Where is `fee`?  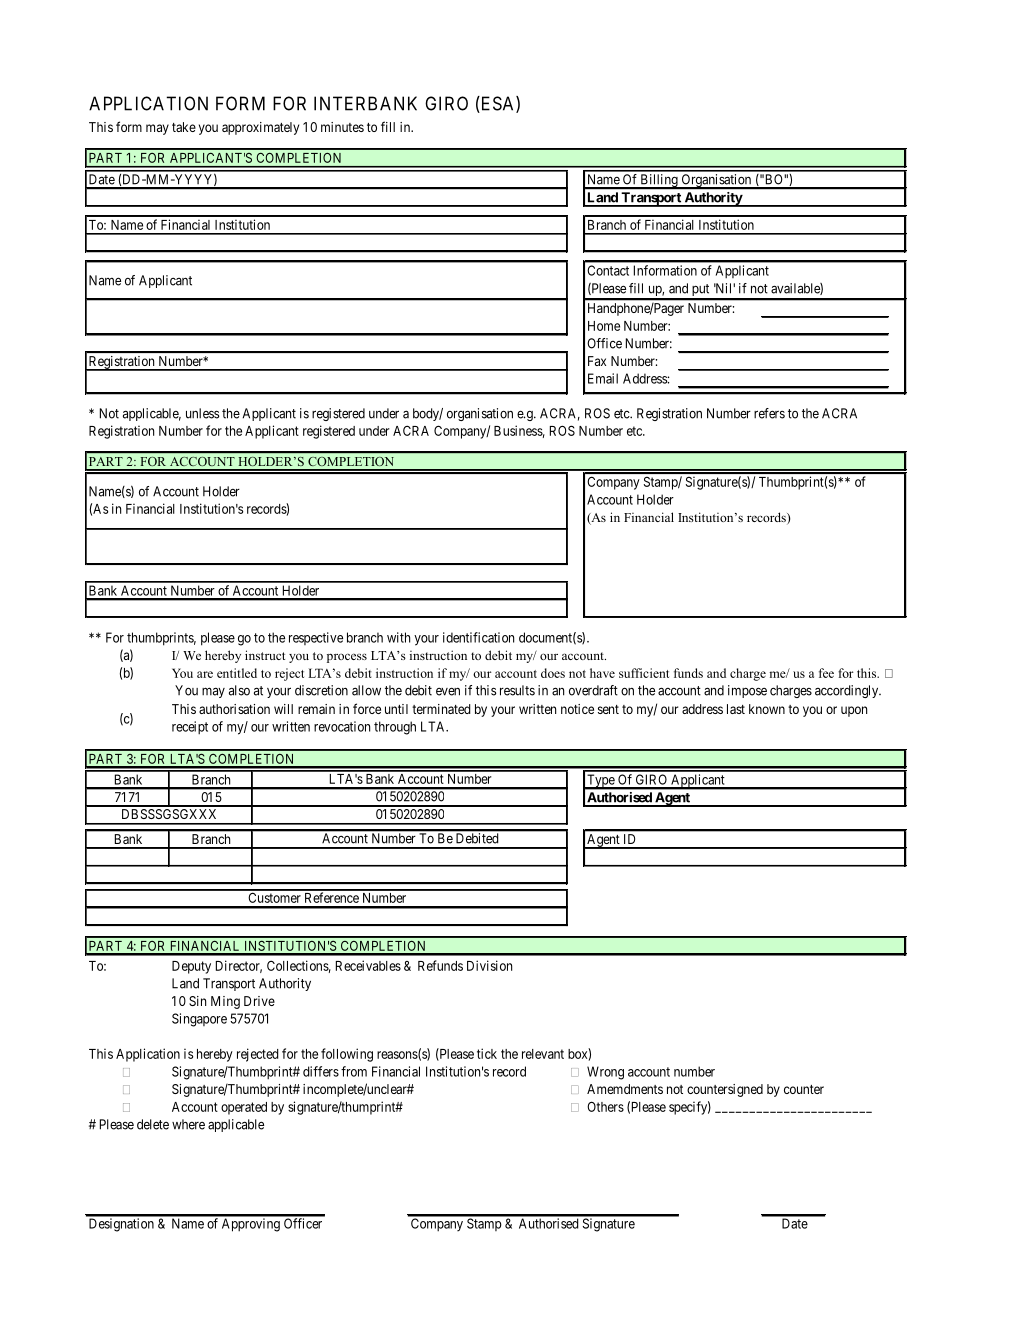
fee is located at coordinates (826, 673).
